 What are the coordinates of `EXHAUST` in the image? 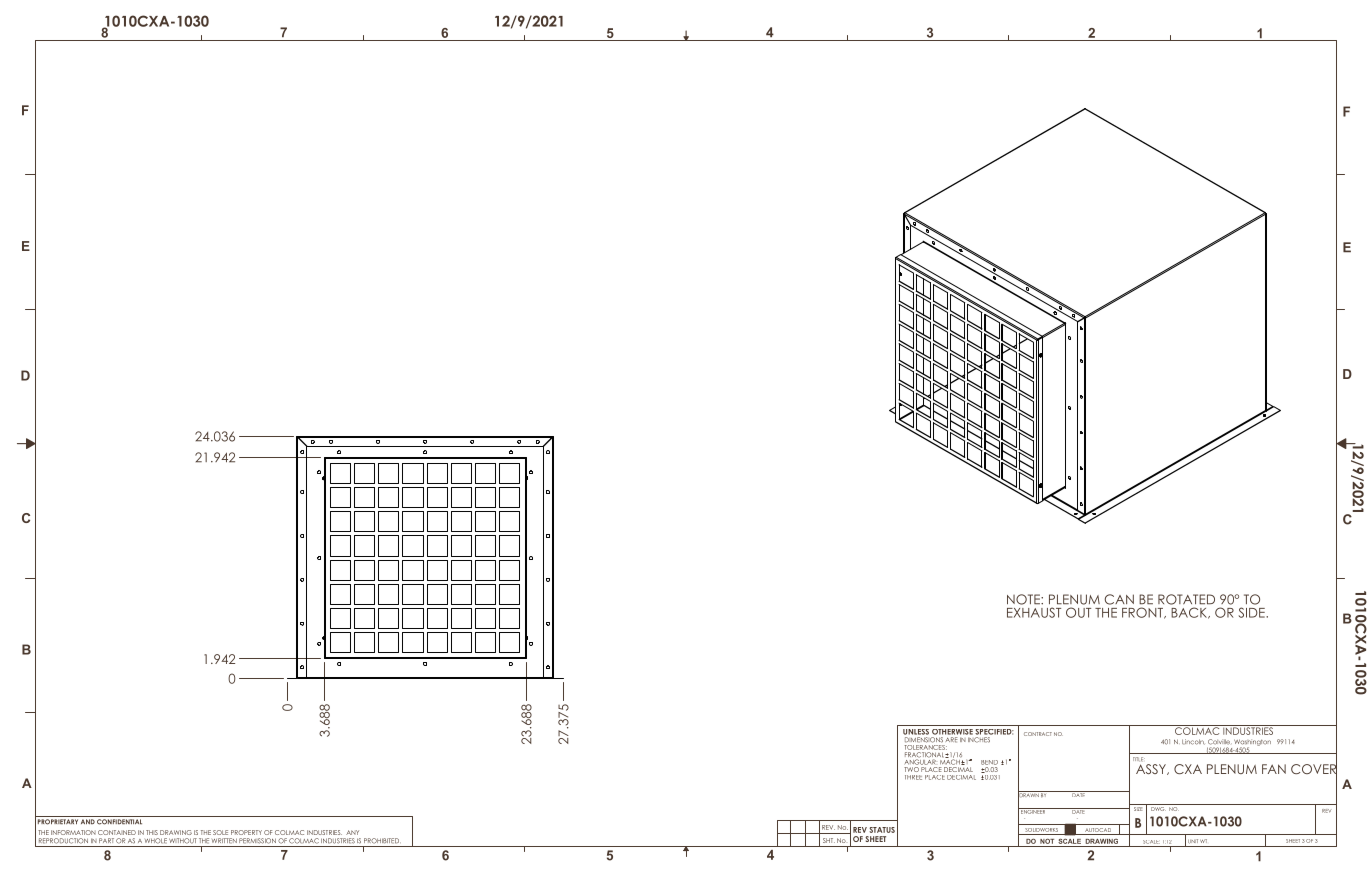 It's located at (1034, 612).
